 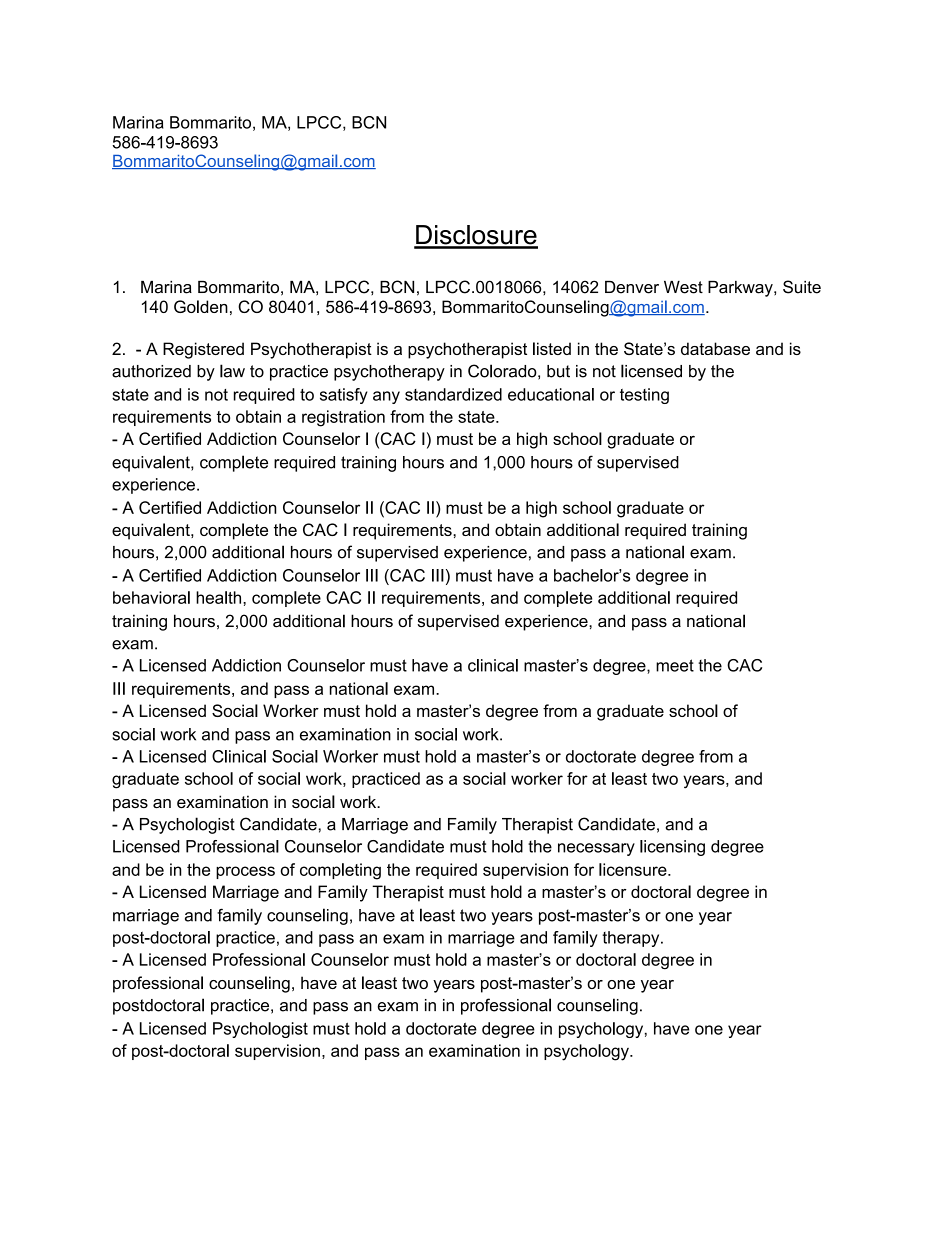 What do you see at coordinates (340, 871) in the screenshot?
I see `completing` at bounding box center [340, 871].
